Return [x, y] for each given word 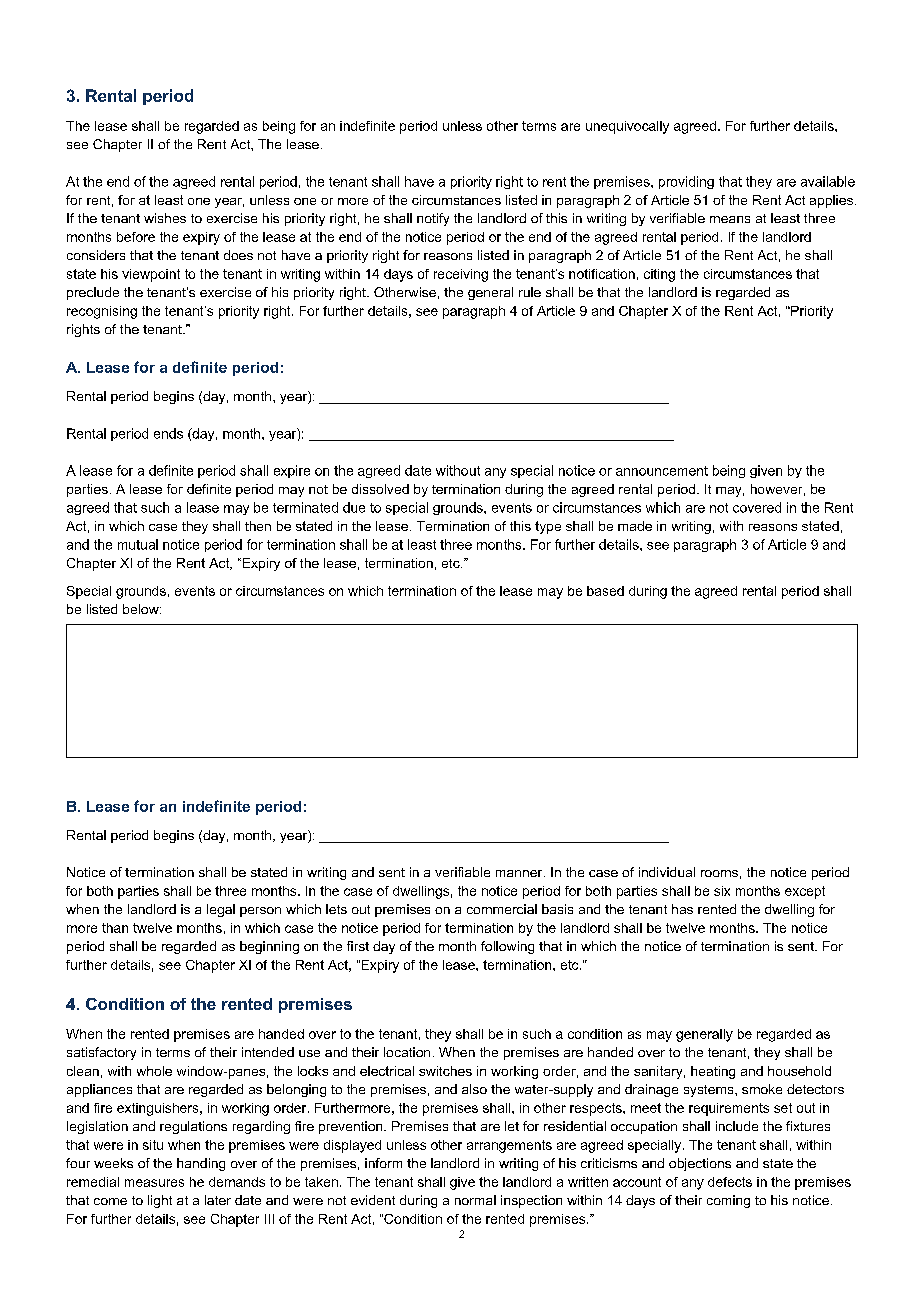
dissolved [380, 489]
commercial [502, 909]
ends [168, 433]
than [115, 928]
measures [154, 1183]
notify [433, 219]
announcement [662, 471]
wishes [165, 218]
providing [686, 182]
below [142, 609]
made [635, 526]
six [722, 891]
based [605, 591]
